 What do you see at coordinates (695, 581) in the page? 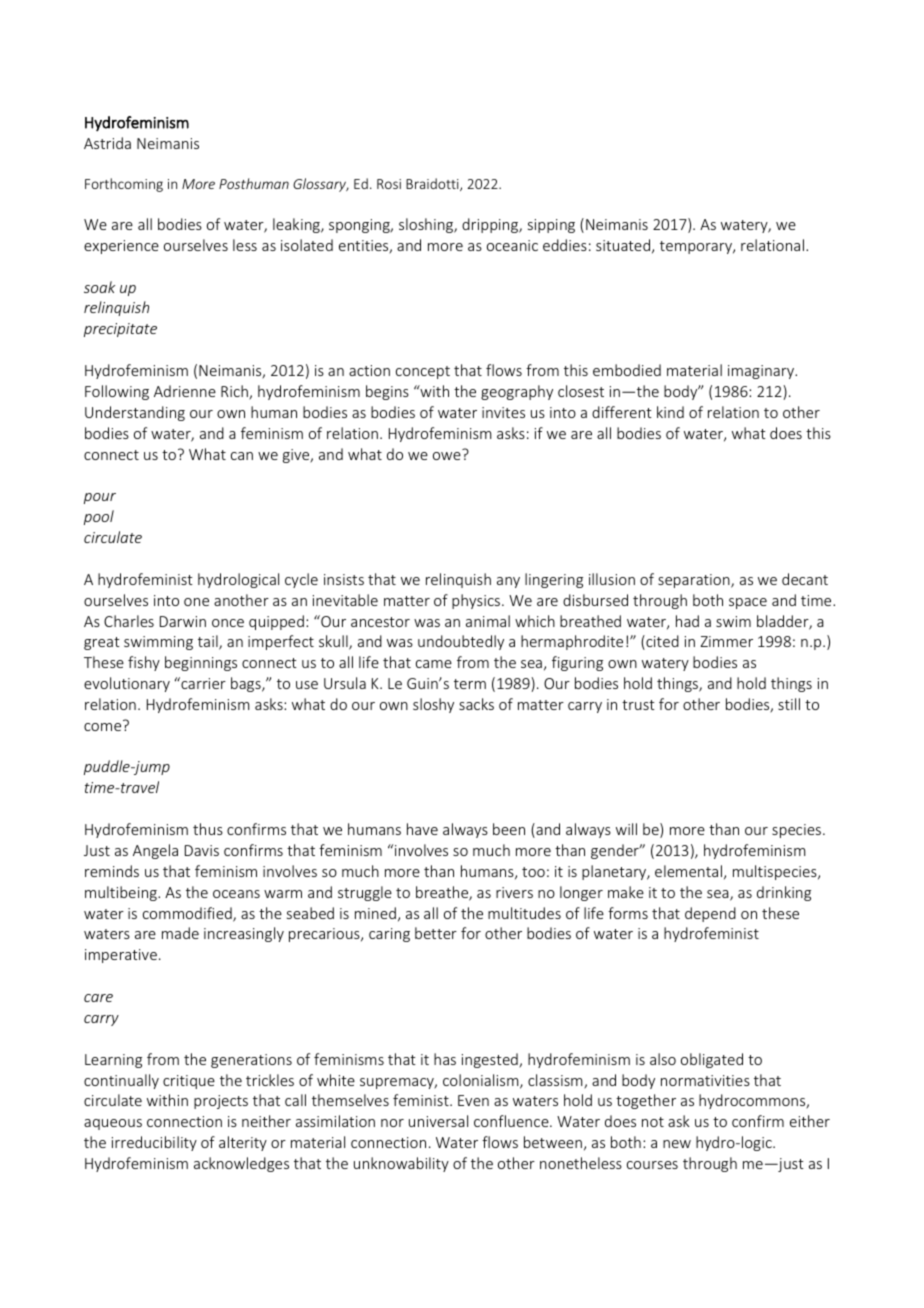
I see `separation` at bounding box center [695, 581].
